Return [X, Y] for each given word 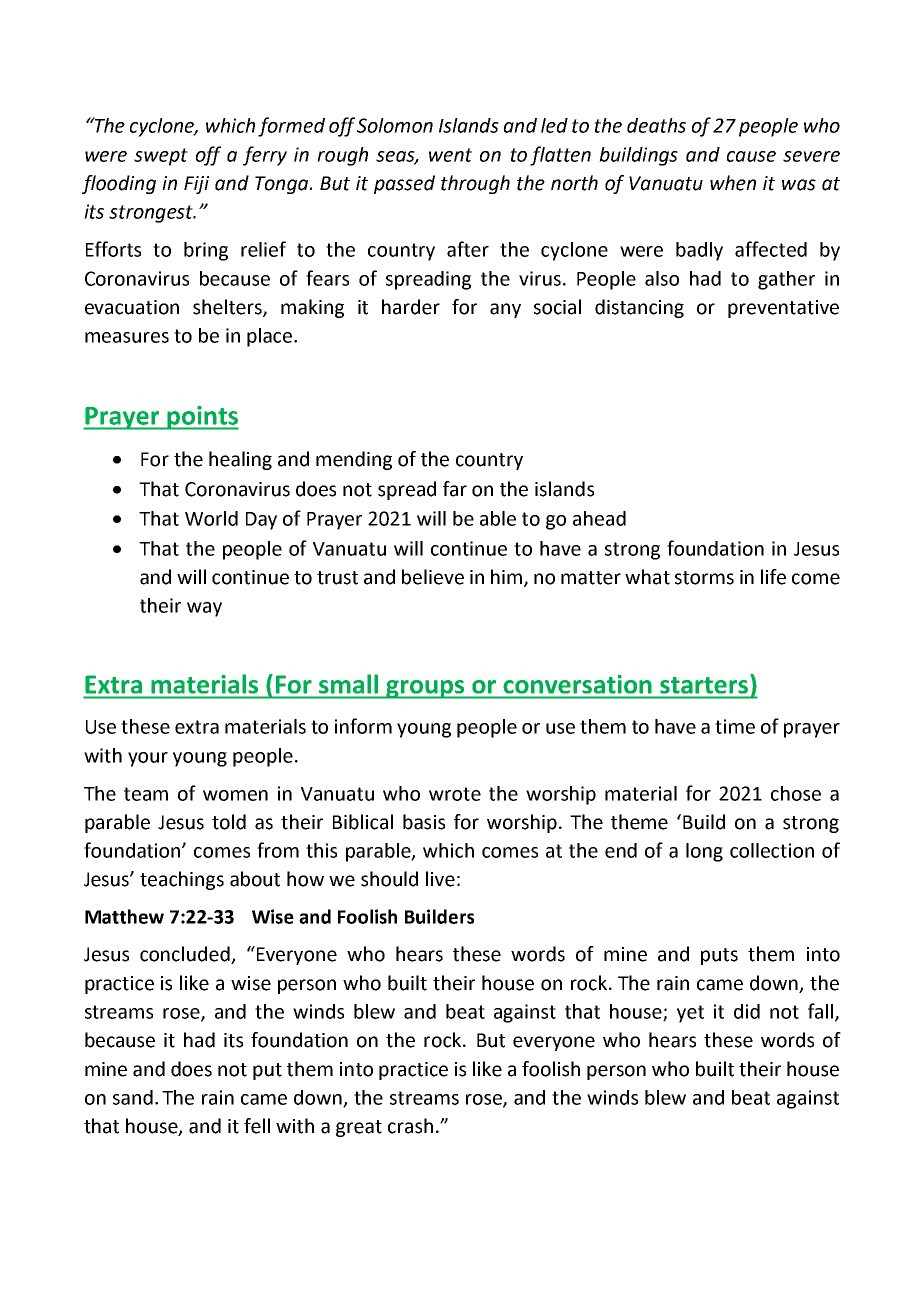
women [235, 795]
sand [133, 1097]
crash [410, 1126]
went [450, 155]
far [455, 489]
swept [161, 157]
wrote [455, 794]
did [747, 1011]
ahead [599, 518]
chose [796, 793]
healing [240, 460]
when [733, 183]
